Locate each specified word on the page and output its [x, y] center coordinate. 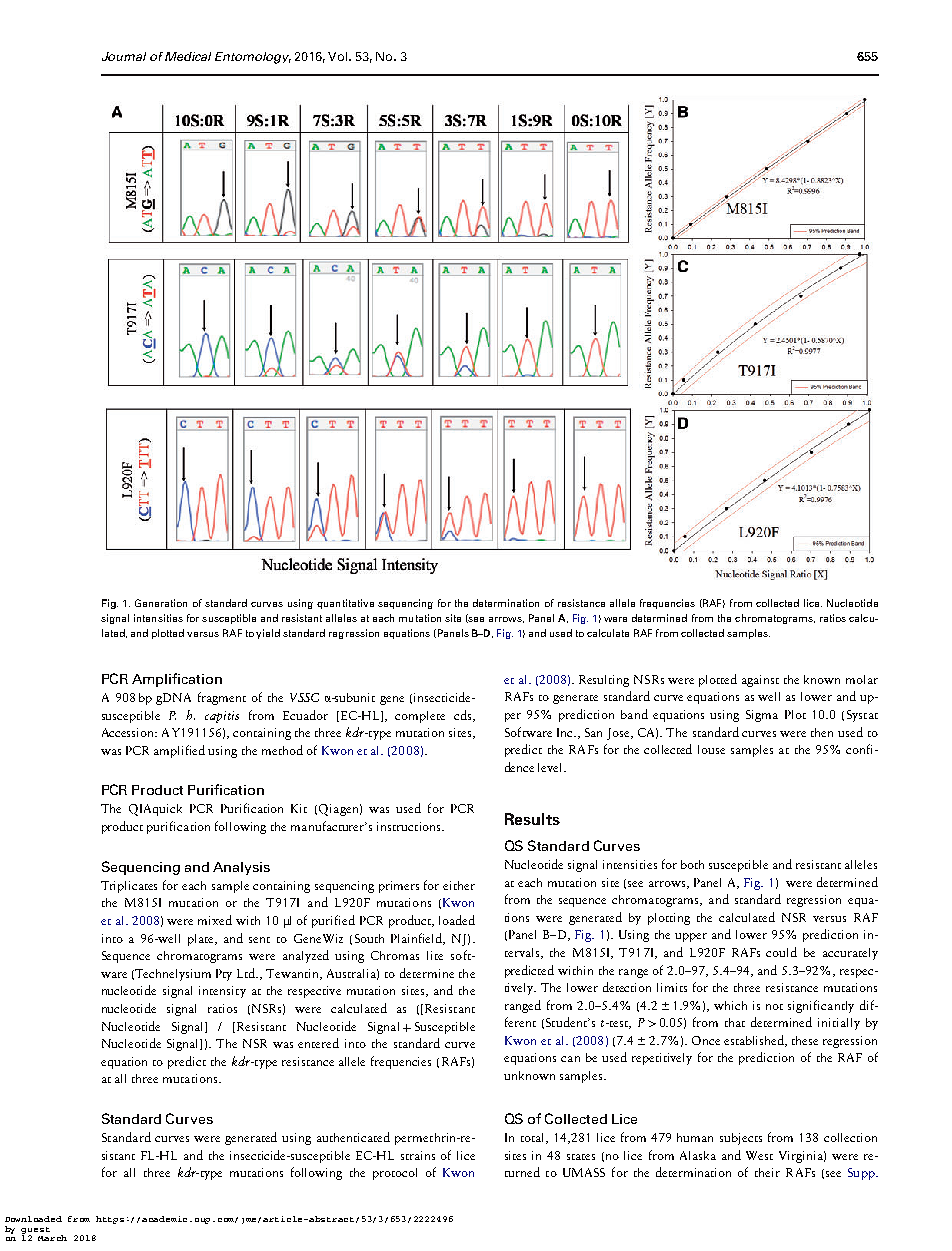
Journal [124, 56]
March [52, 1238]
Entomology [253, 58]
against [760, 681]
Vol [339, 56]
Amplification [177, 680]
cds [464, 716]
